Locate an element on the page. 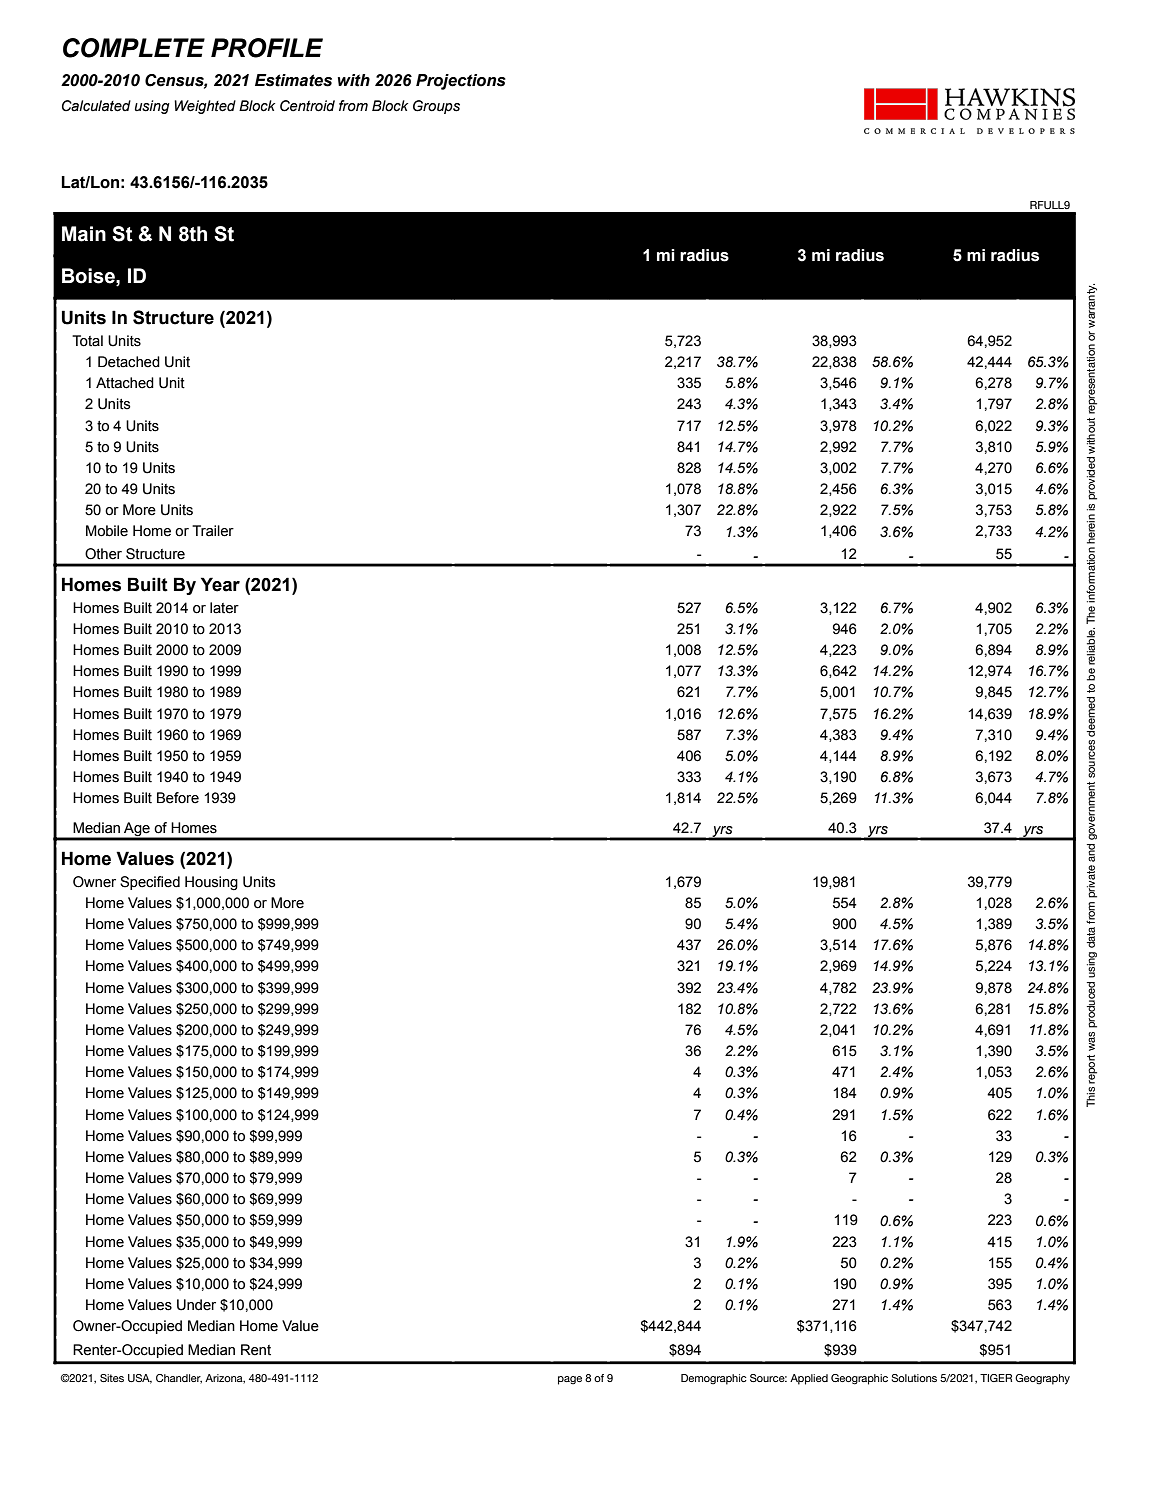 Image resolution: width=1152 pixels, height=1491 pixels. Weighted is located at coordinates (205, 107).
